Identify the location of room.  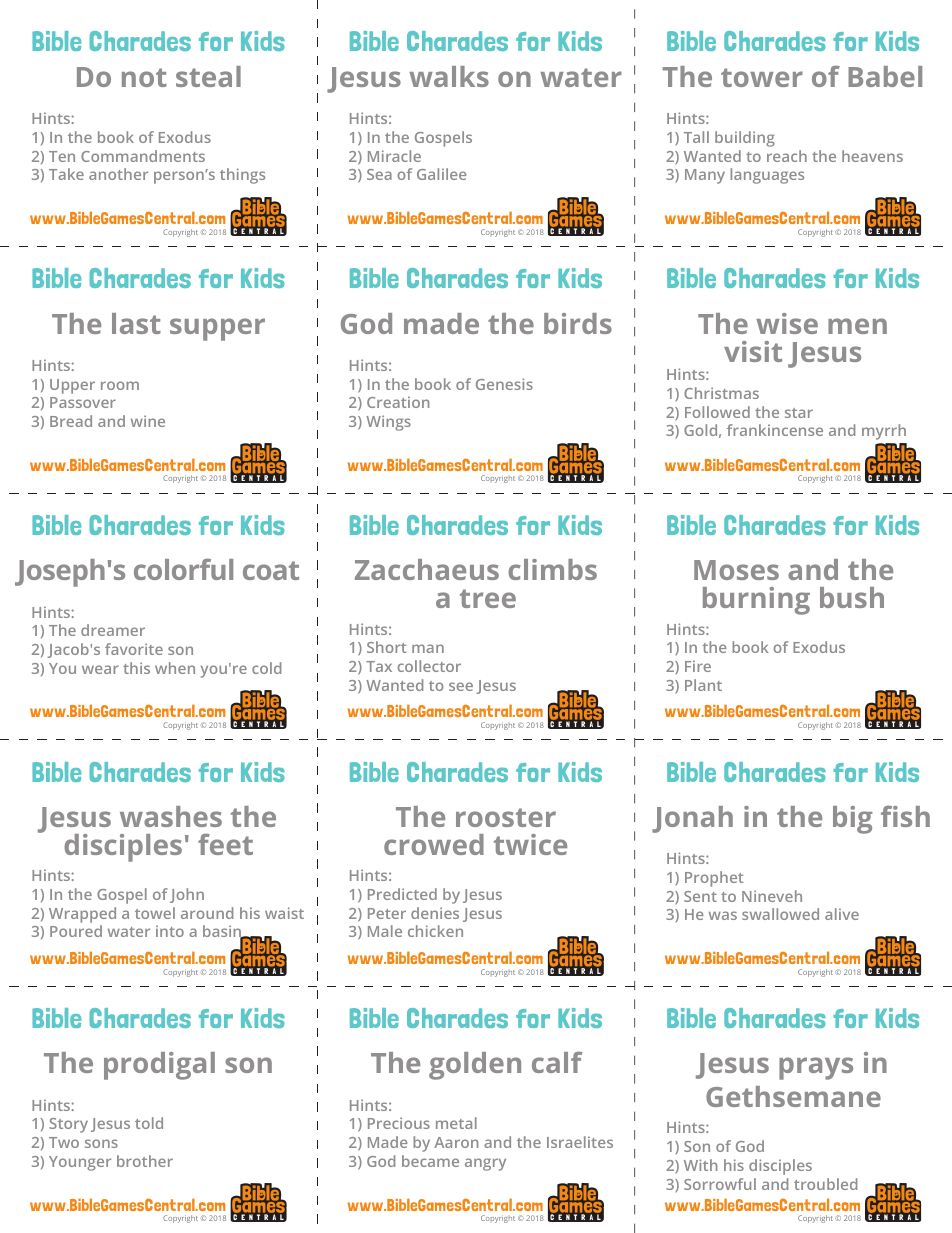
(120, 385).
